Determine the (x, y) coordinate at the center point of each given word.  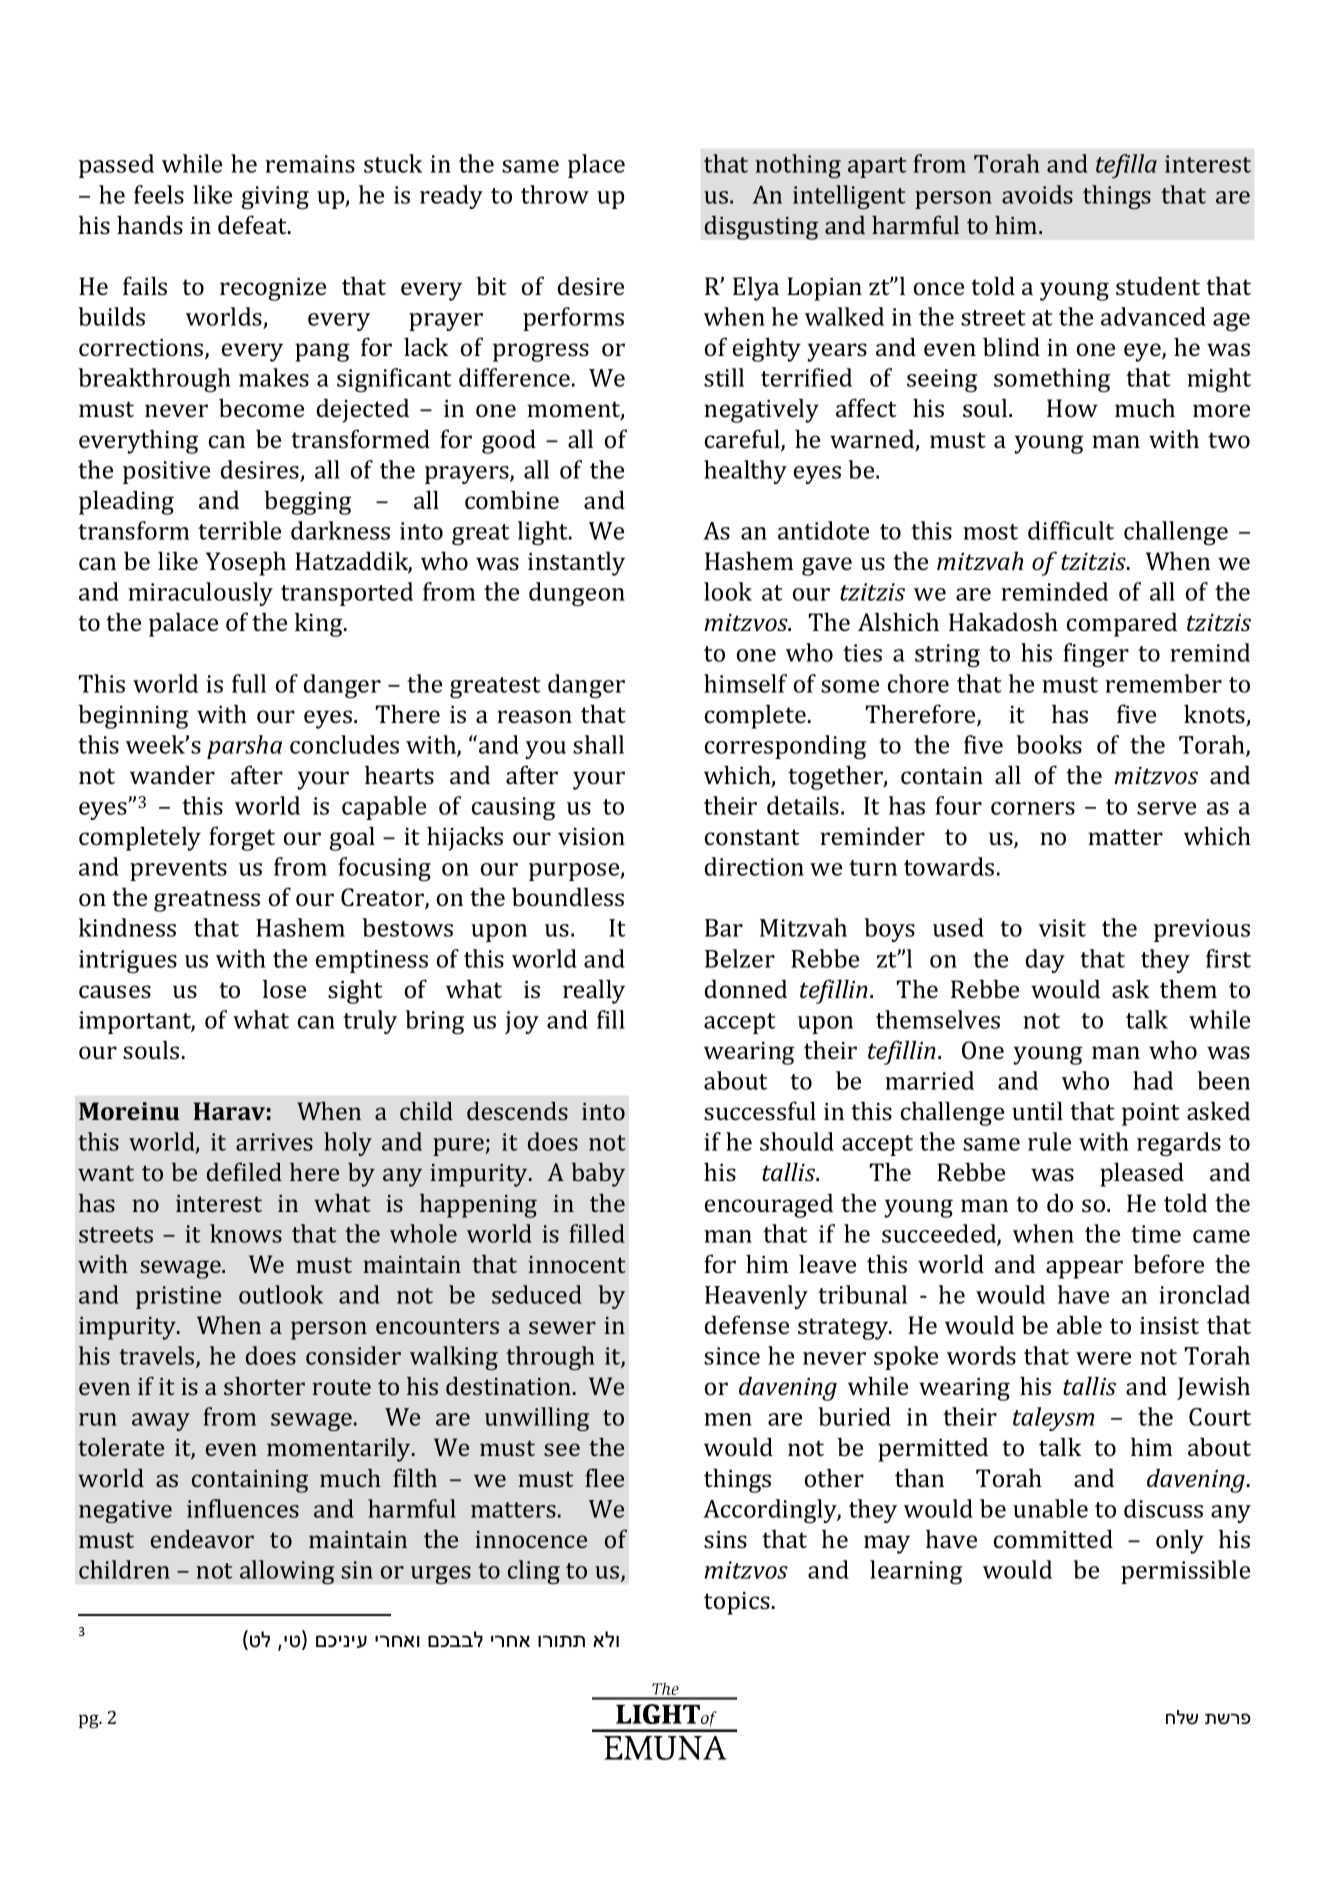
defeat (253, 224)
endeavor (202, 1539)
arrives (274, 1142)
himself (745, 683)
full (249, 683)
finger (1096, 655)
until (1037, 1110)
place (596, 166)
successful (760, 1111)
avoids (1037, 194)
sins (725, 1540)
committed (1053, 1538)
